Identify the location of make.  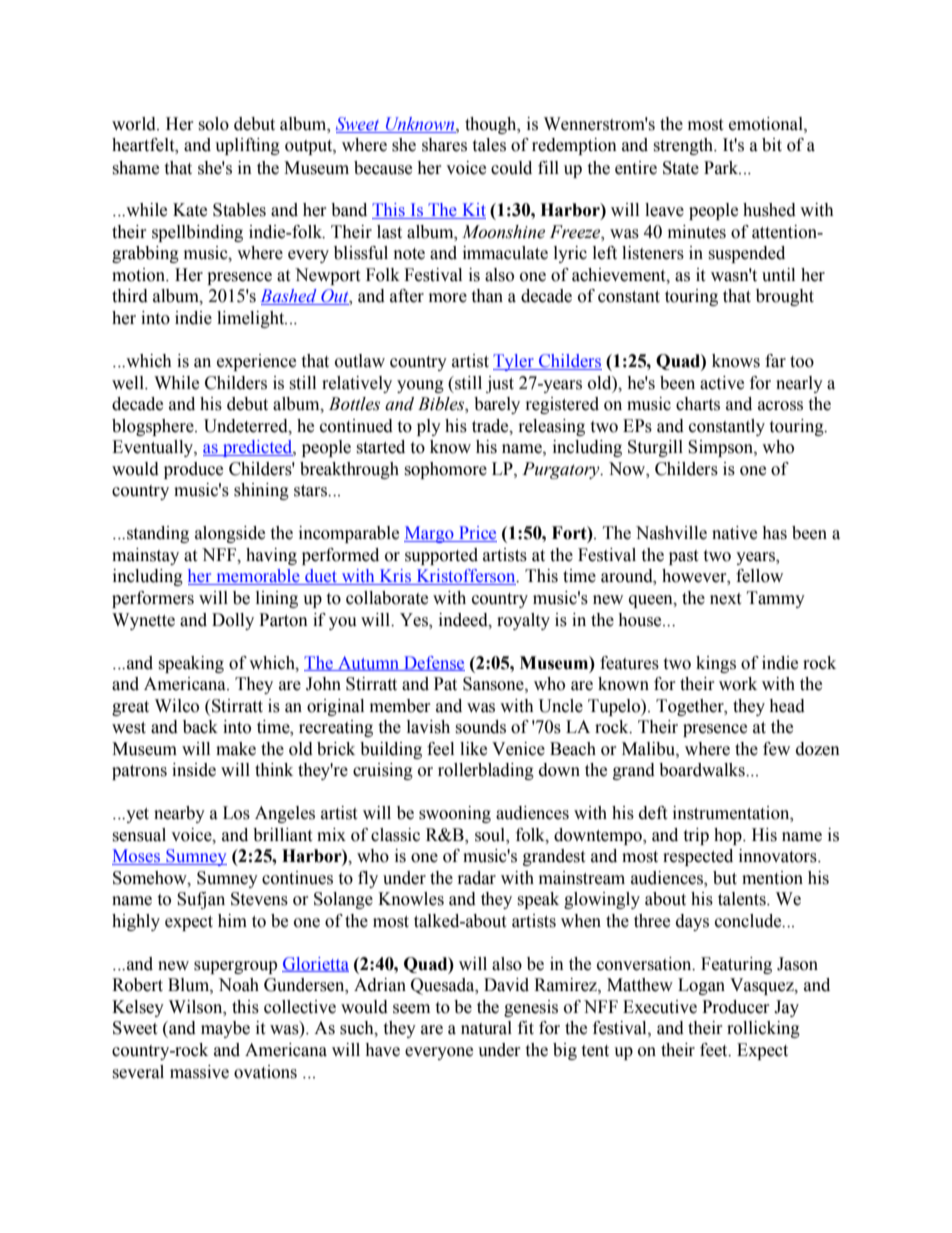
(236, 749).
